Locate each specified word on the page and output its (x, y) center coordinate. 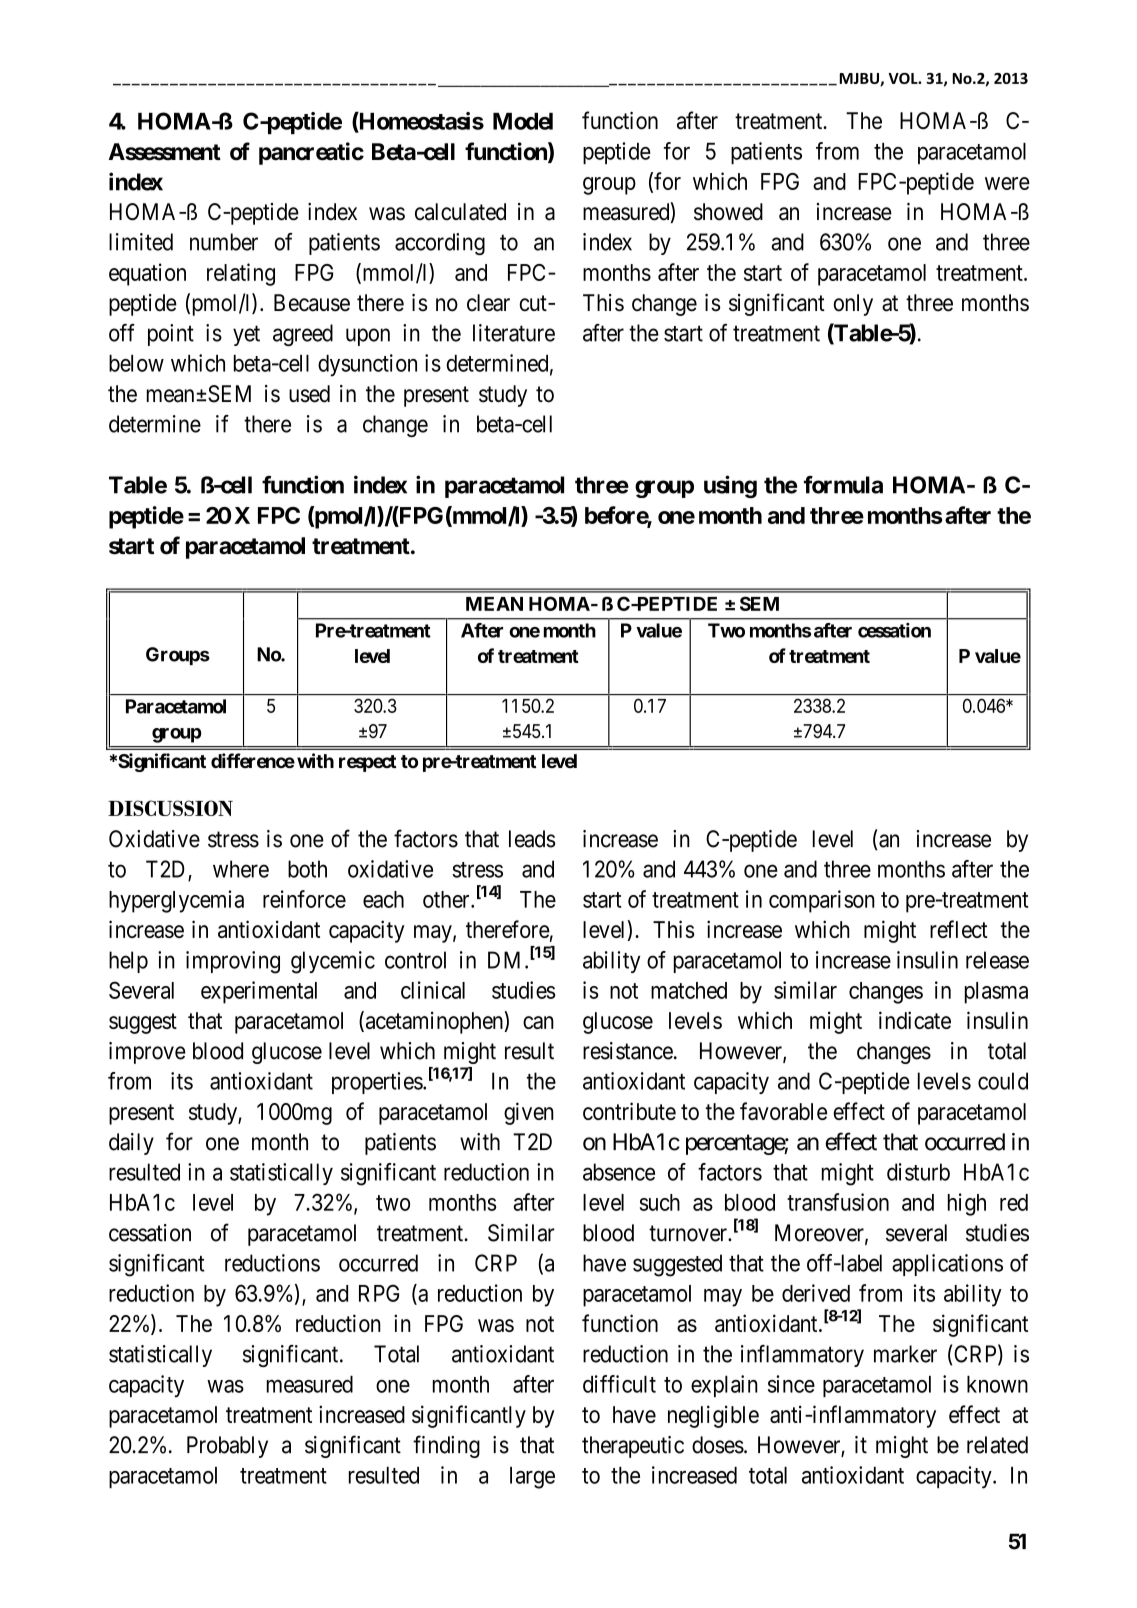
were (1007, 183)
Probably (227, 1447)
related (997, 1445)
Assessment (165, 152)
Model (523, 121)
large (532, 1478)
